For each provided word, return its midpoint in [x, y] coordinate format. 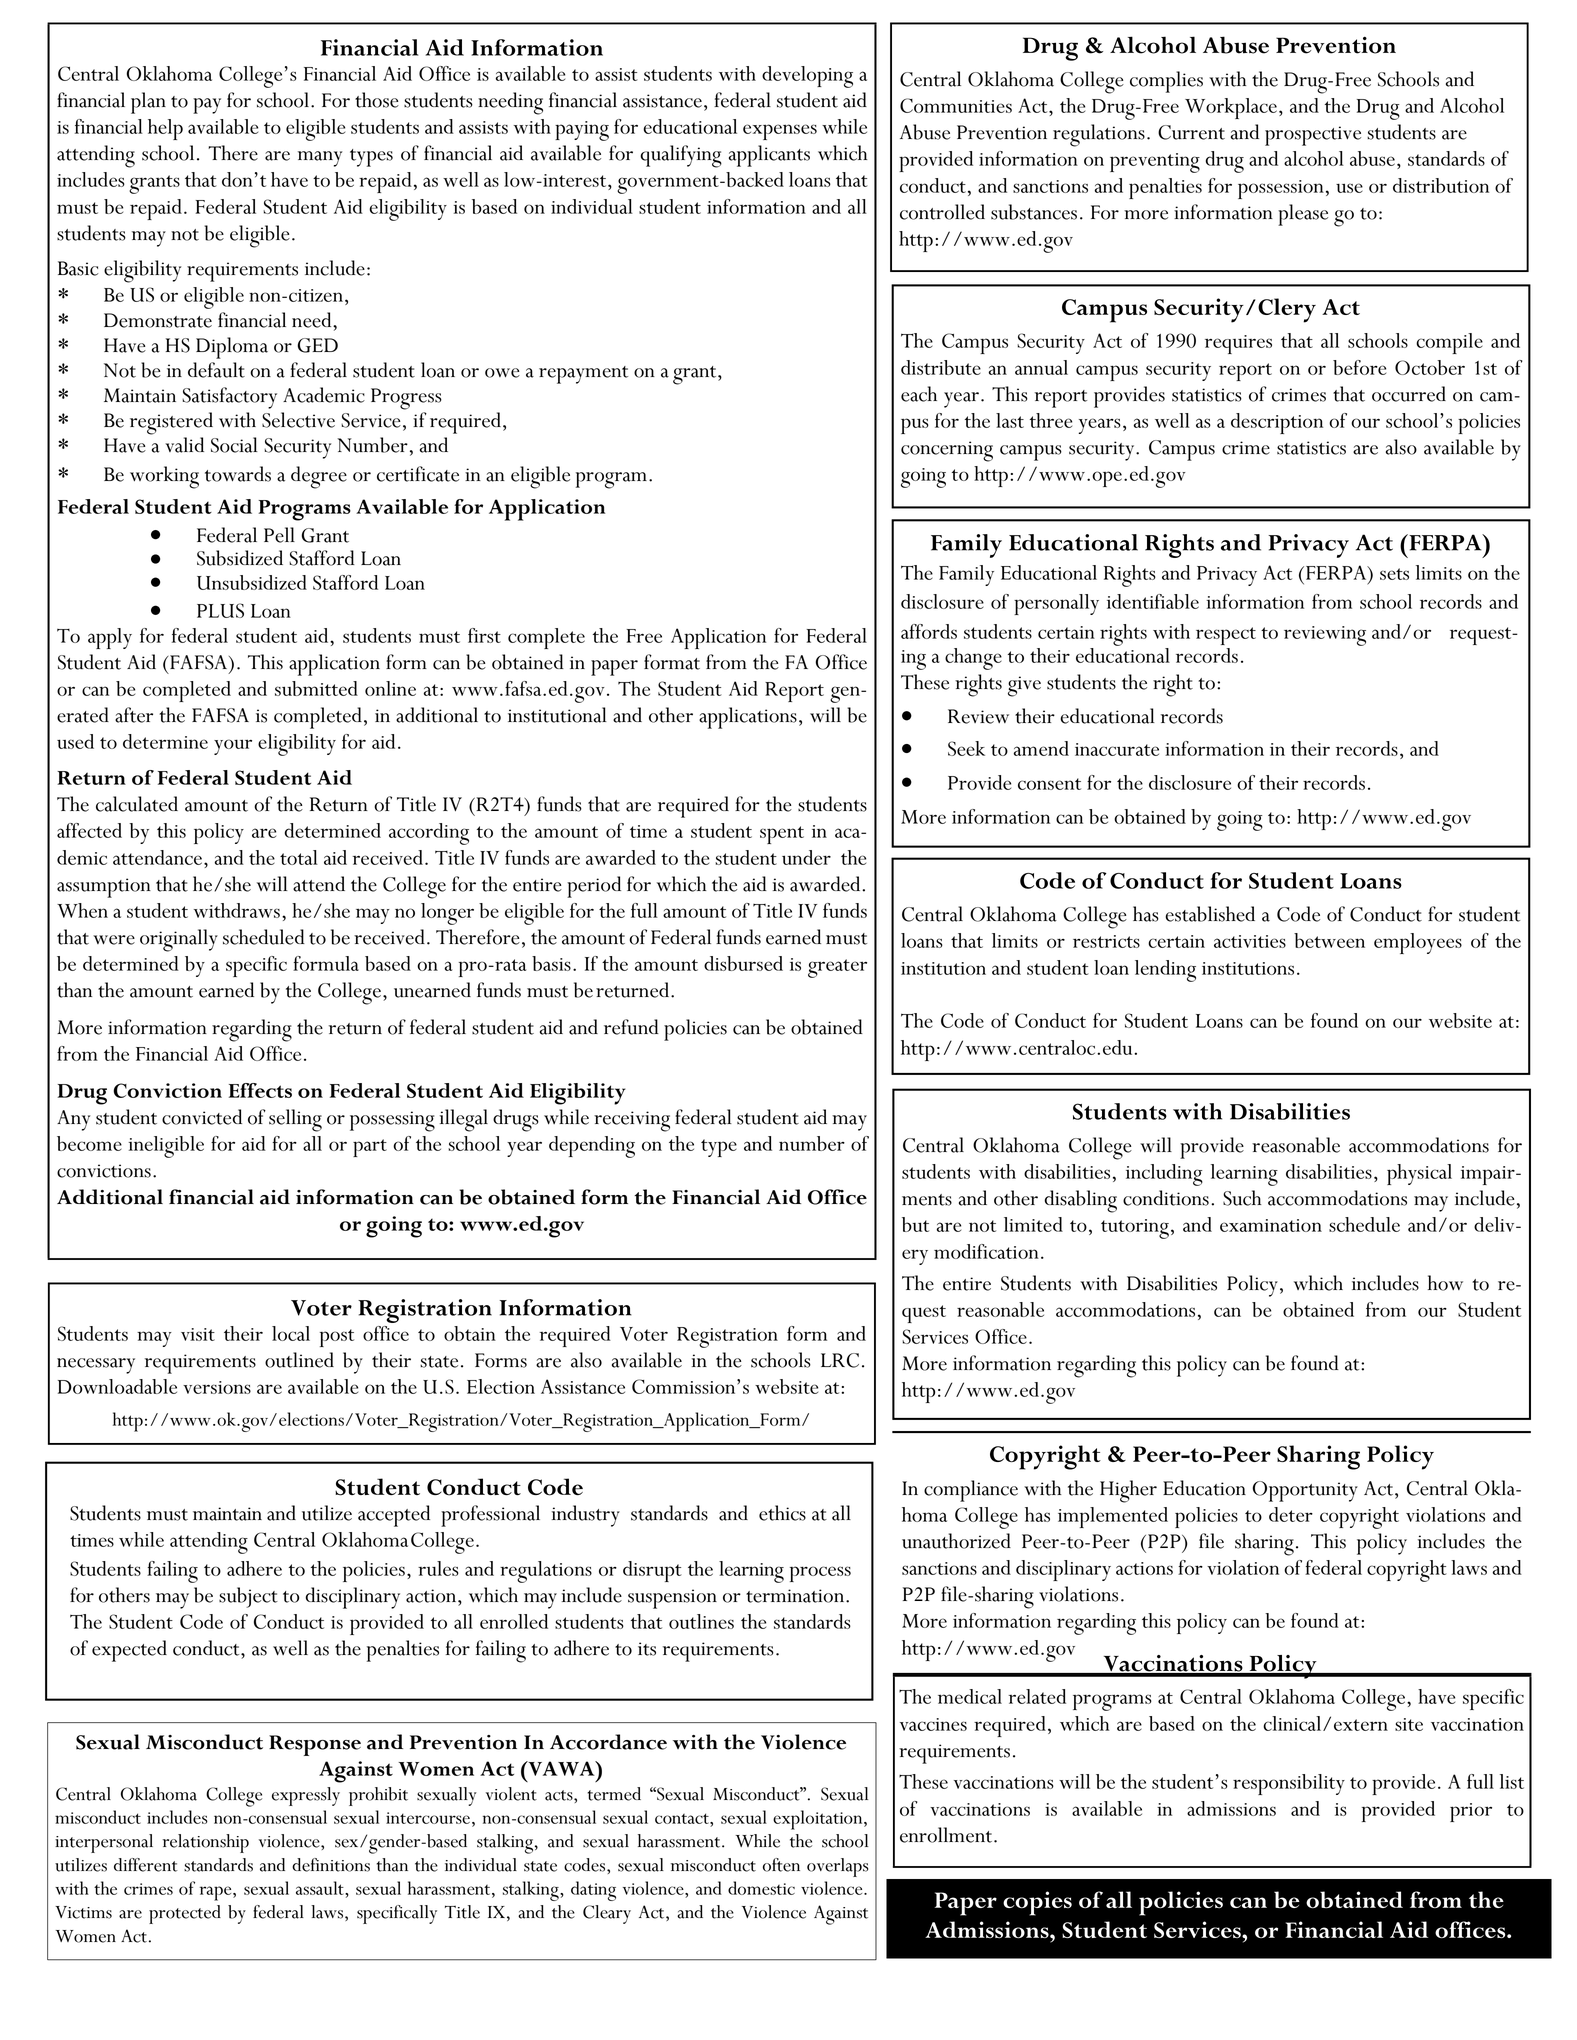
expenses [780, 132]
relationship [206, 1843]
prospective [1313, 136]
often [781, 1865]
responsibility [1289, 1784]
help [165, 129]
